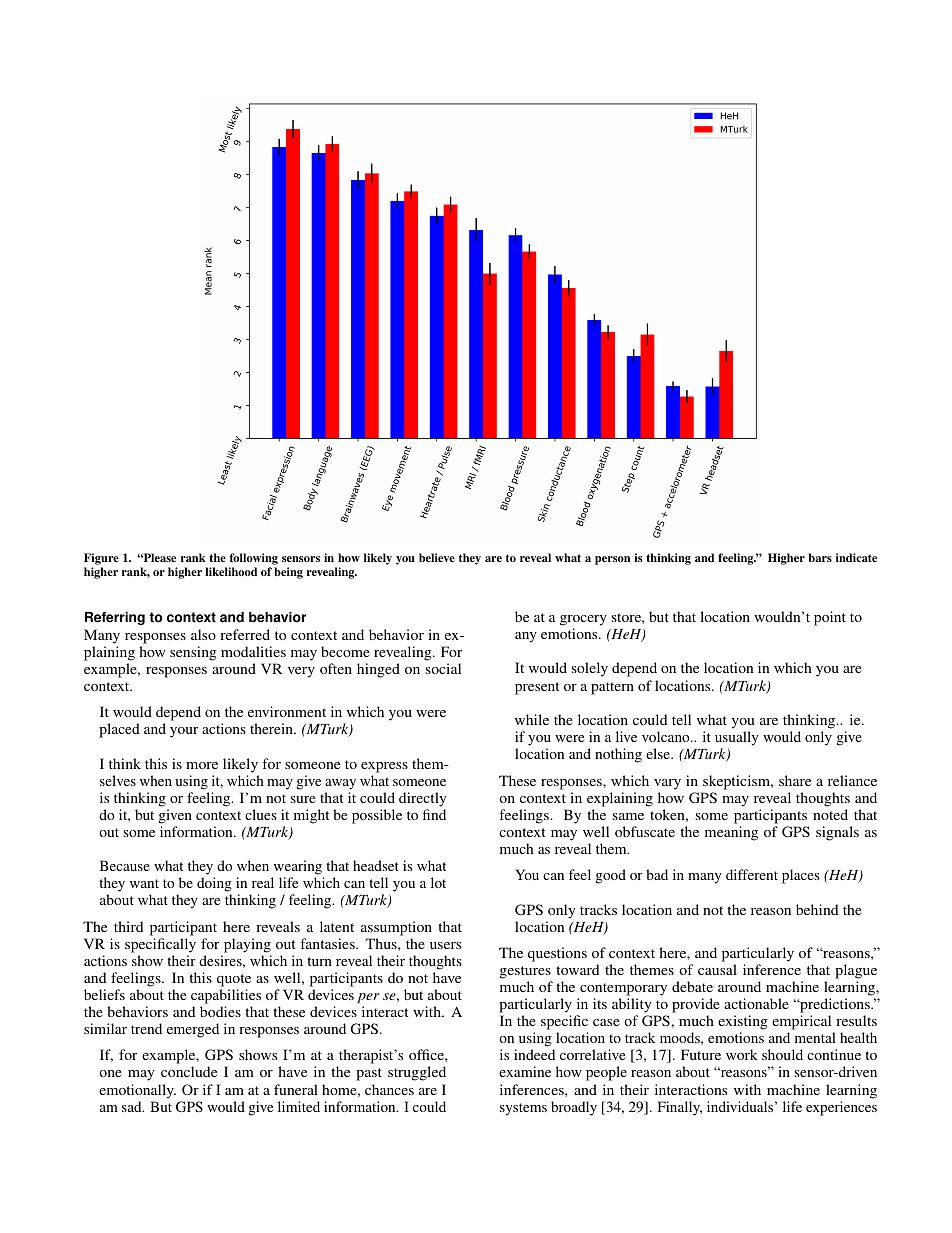 This screenshot has height=1233, width=952. I want to click on causal, so click(717, 969).
